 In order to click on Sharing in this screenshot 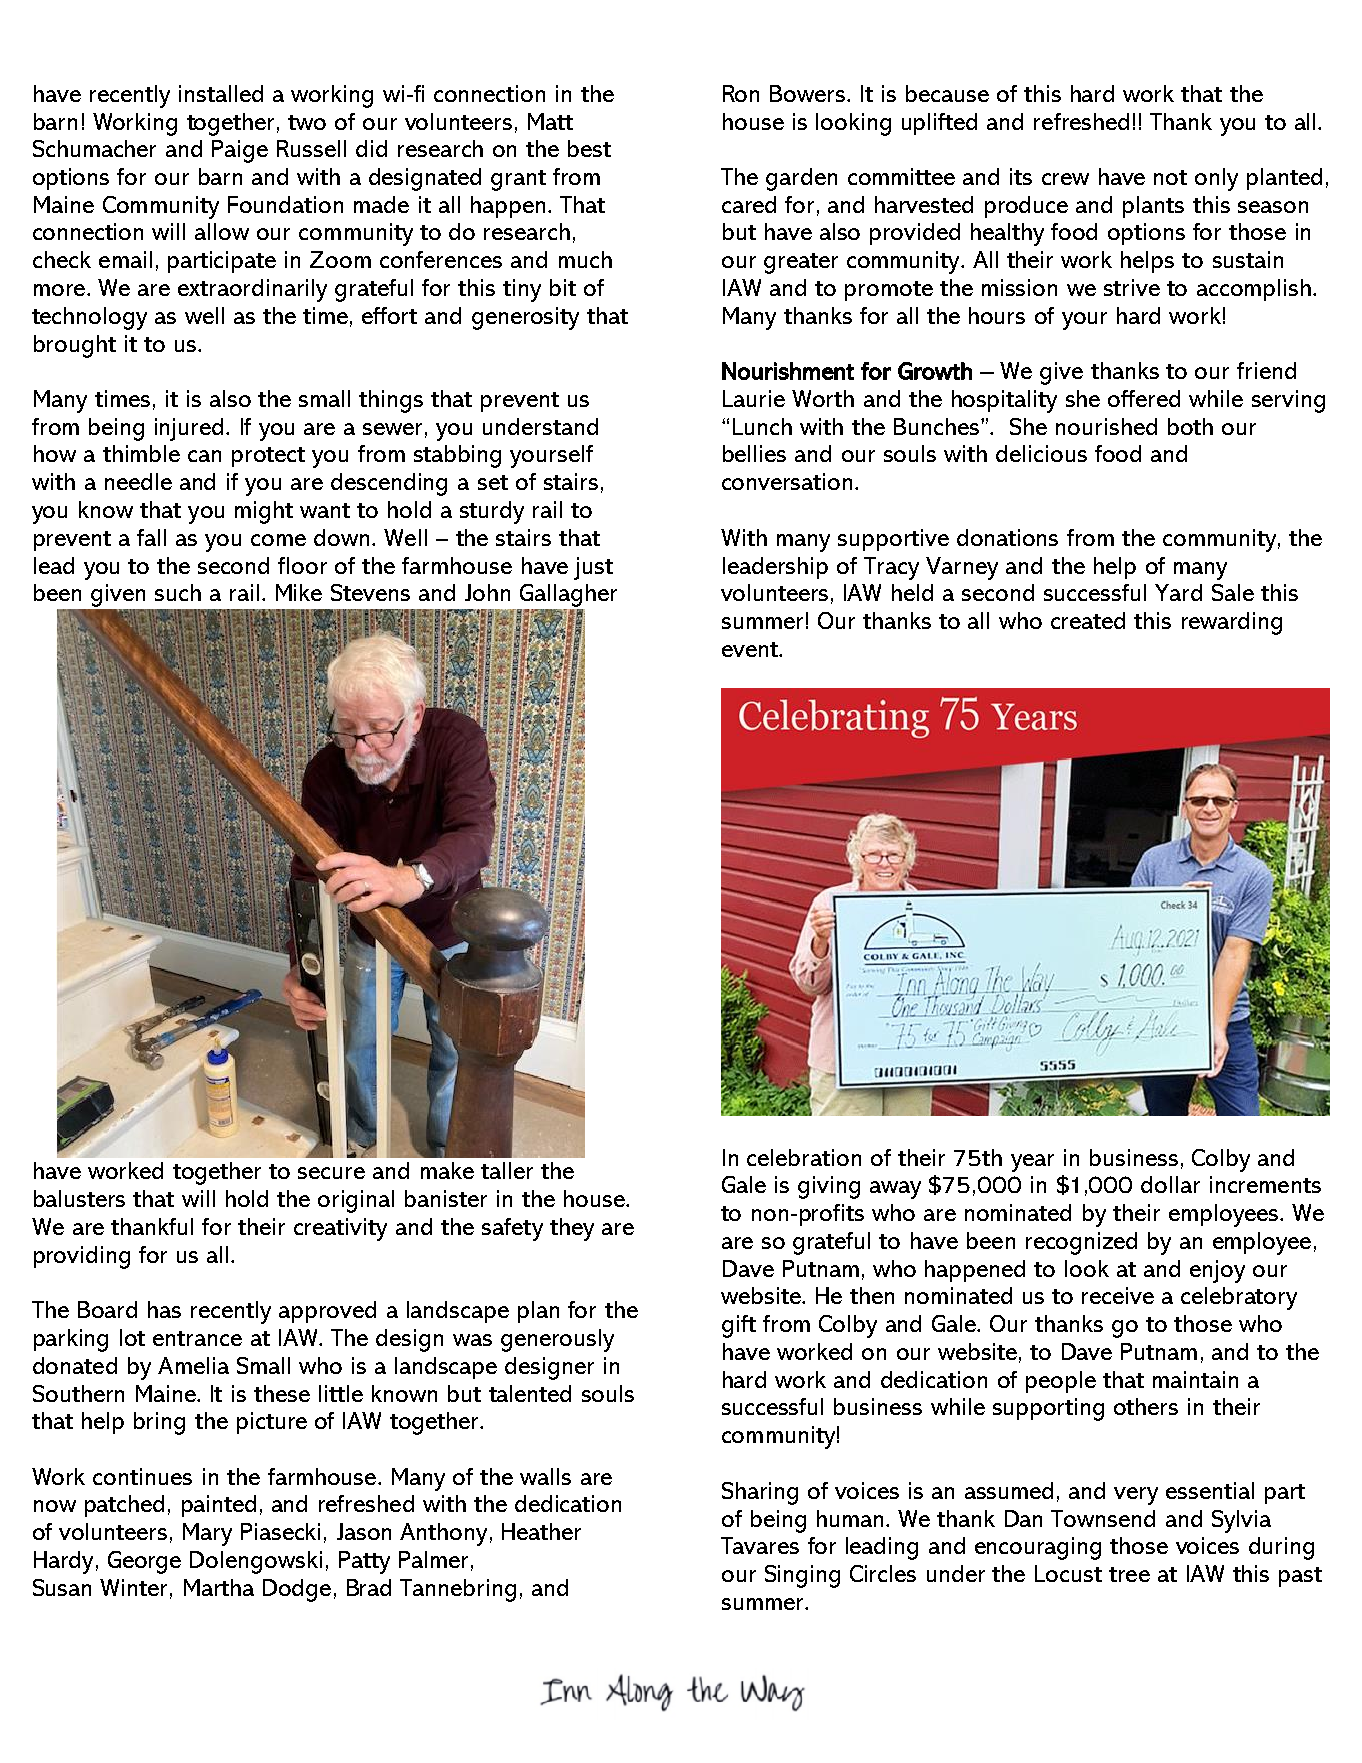, I will do `click(760, 1493)`.
